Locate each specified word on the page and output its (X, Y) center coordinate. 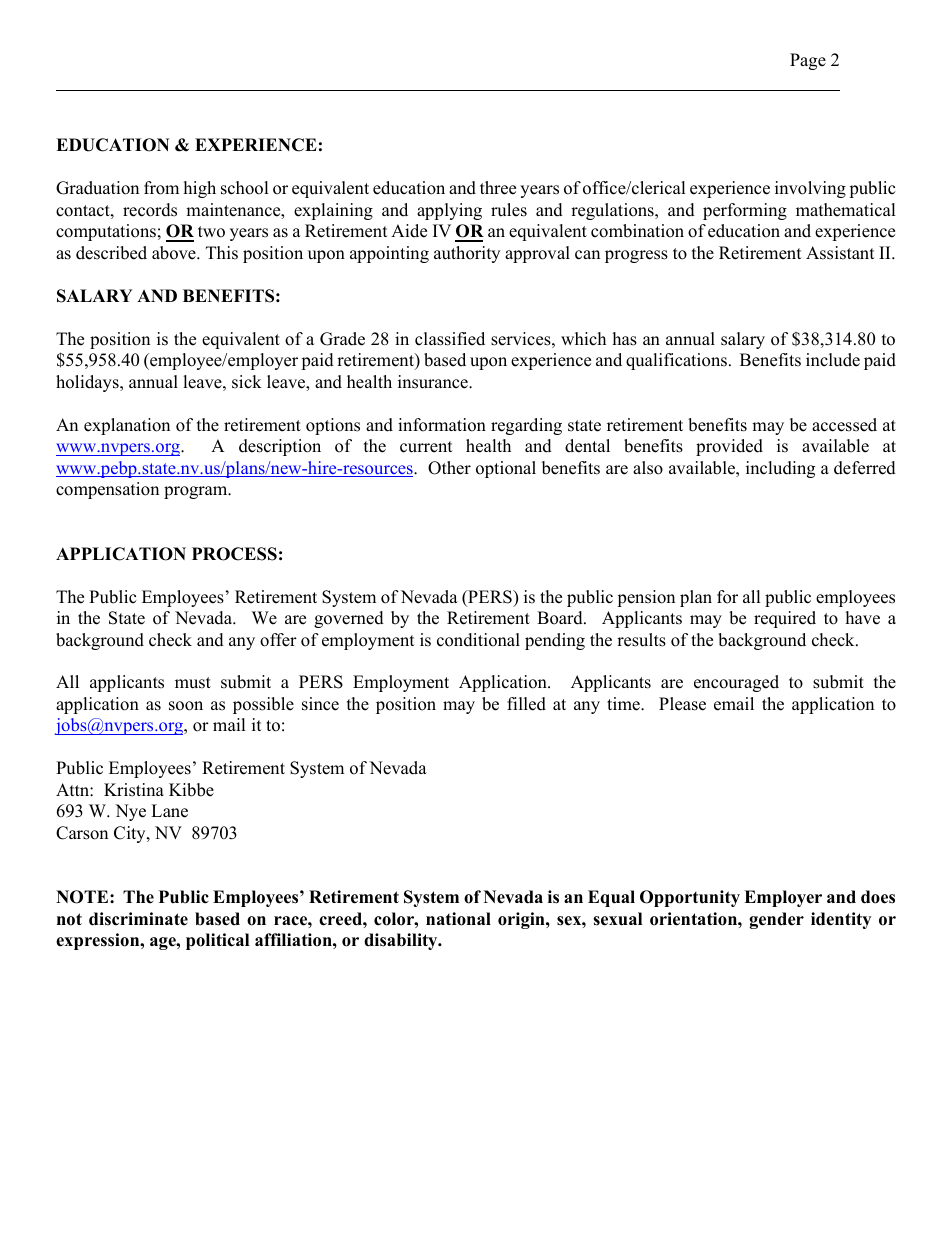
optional (506, 469)
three (498, 188)
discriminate (138, 919)
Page (808, 61)
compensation (107, 490)
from (161, 188)
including (780, 469)
